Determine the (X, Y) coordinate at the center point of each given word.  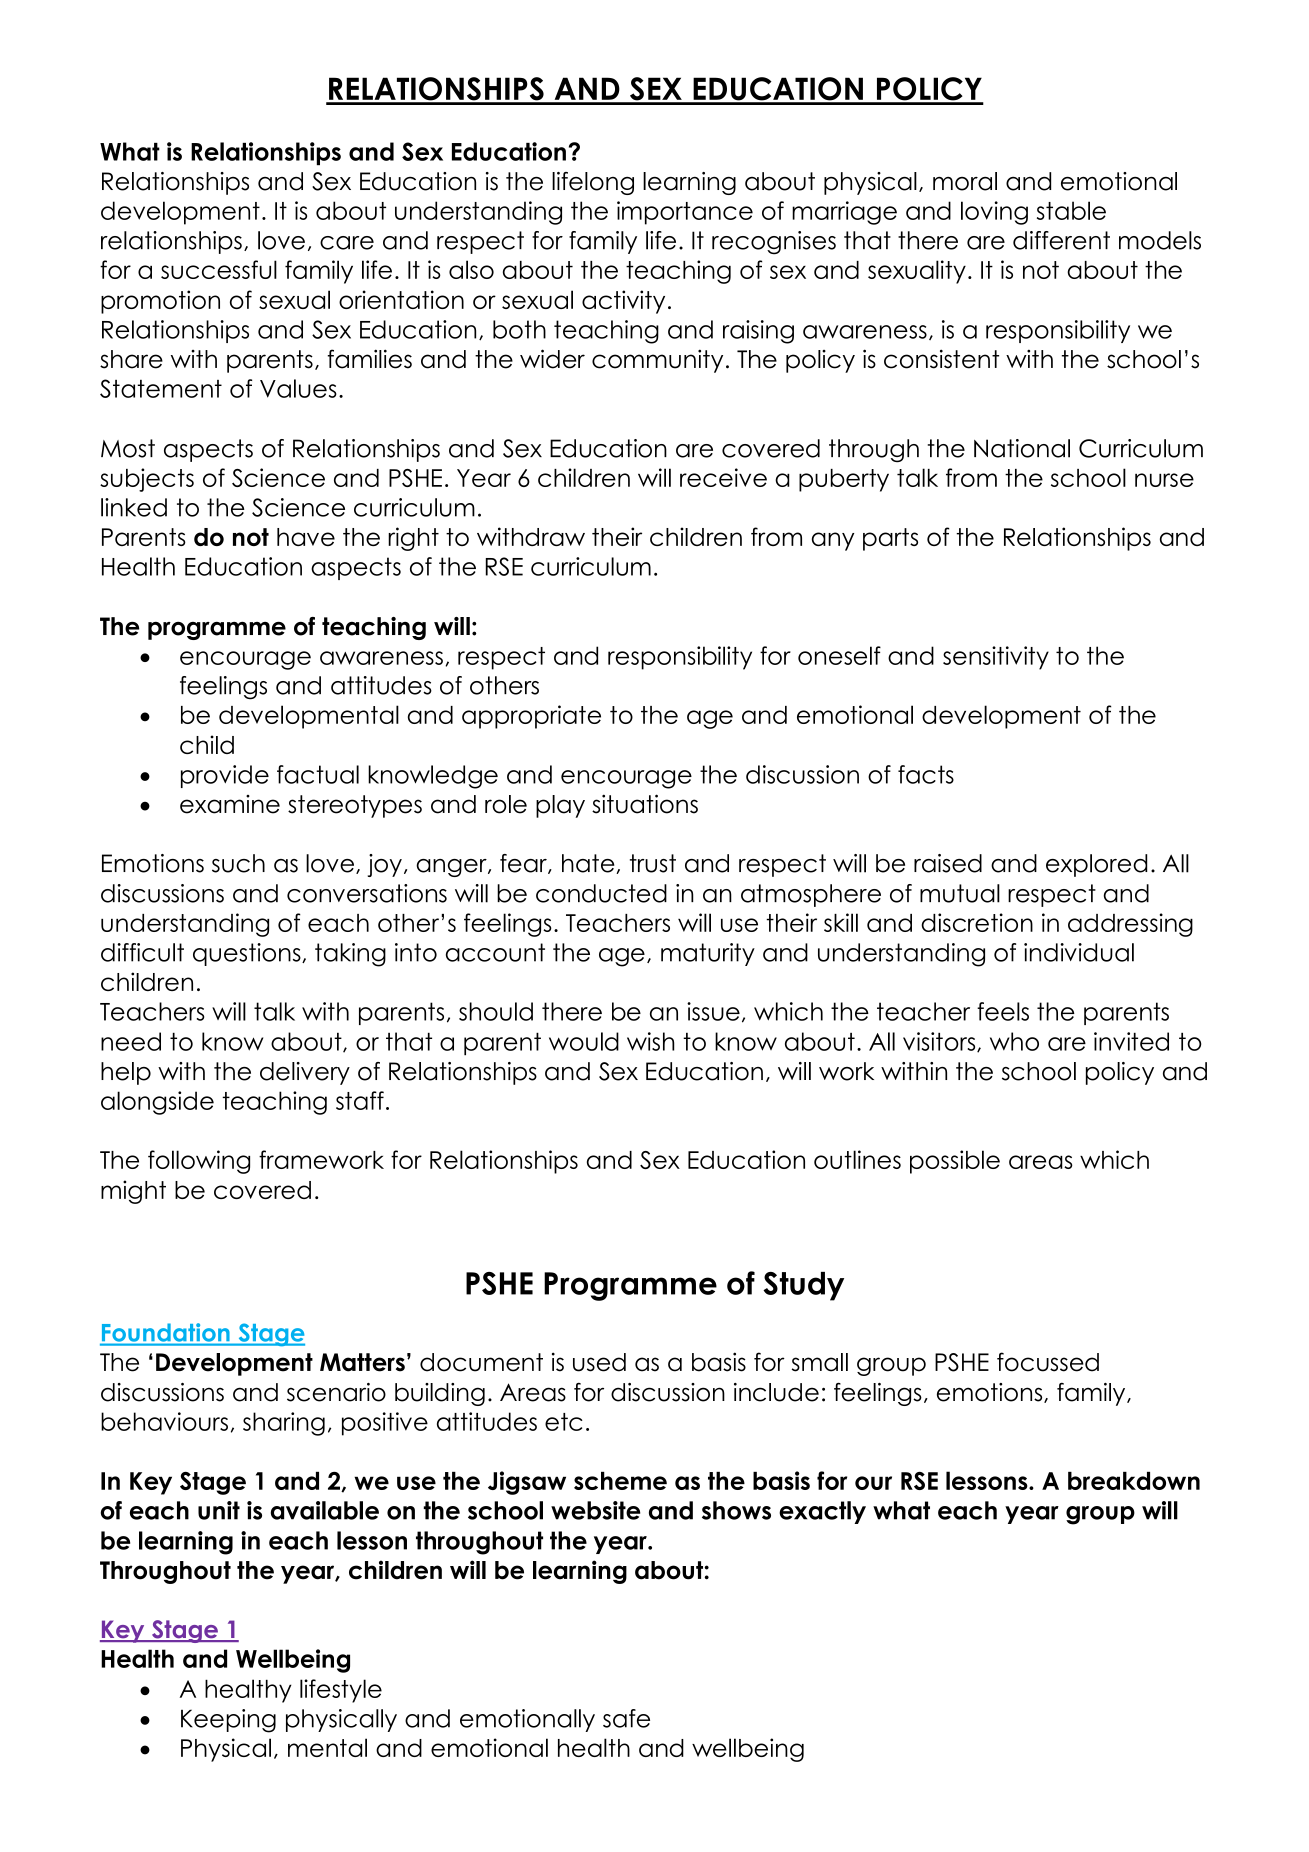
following (199, 1162)
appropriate (531, 717)
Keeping (228, 1721)
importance (685, 213)
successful (219, 269)
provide (225, 776)
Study (803, 1286)
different (1061, 240)
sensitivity (996, 658)
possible (955, 1162)
